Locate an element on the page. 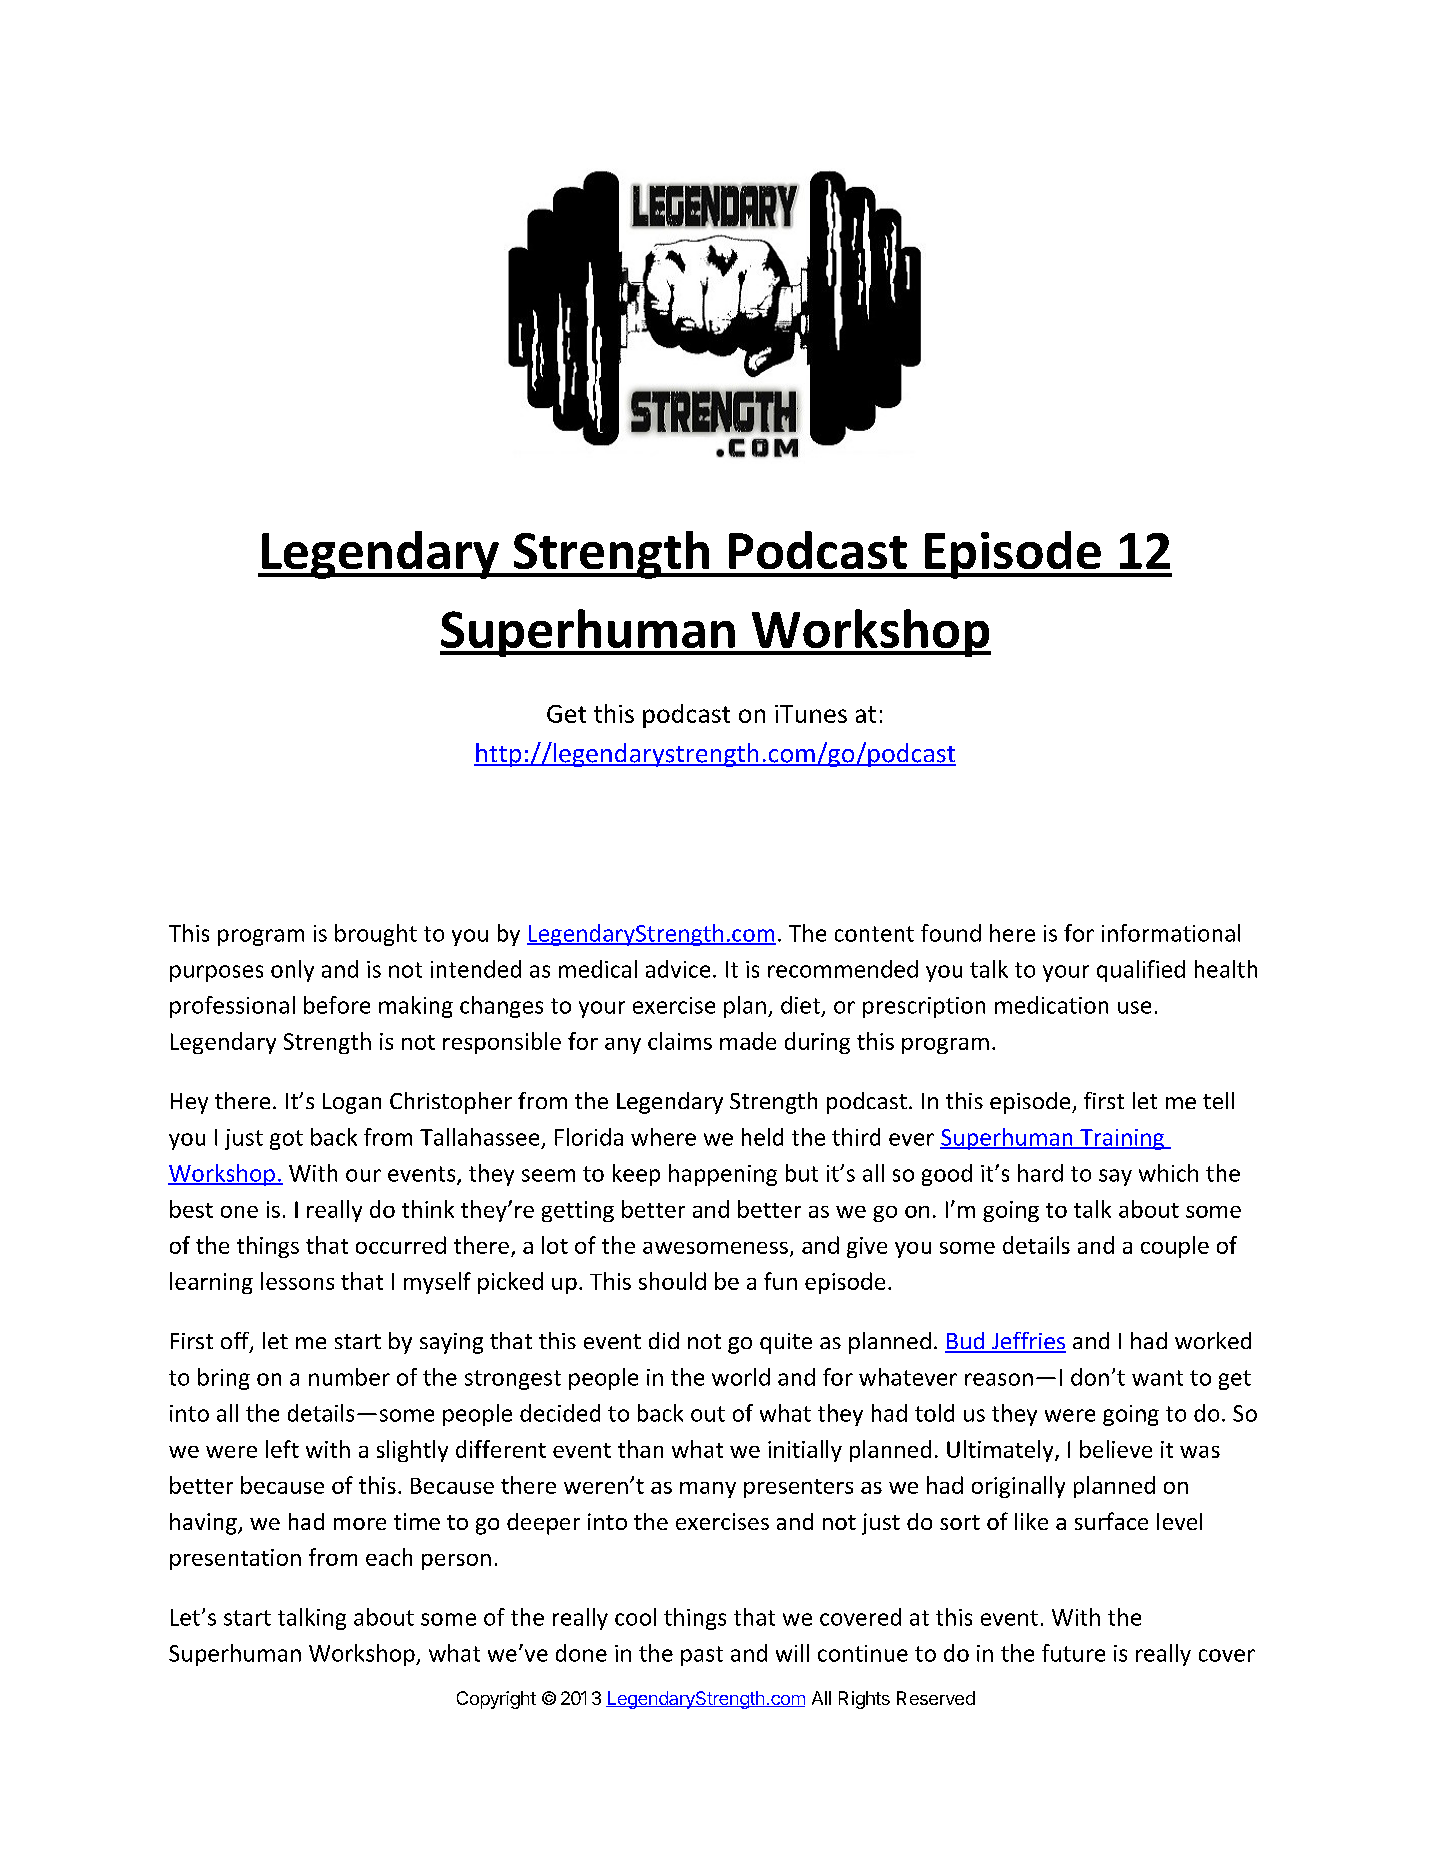 This page has height=1851, width=1430. Jeffries is located at coordinates (1027, 1342).
